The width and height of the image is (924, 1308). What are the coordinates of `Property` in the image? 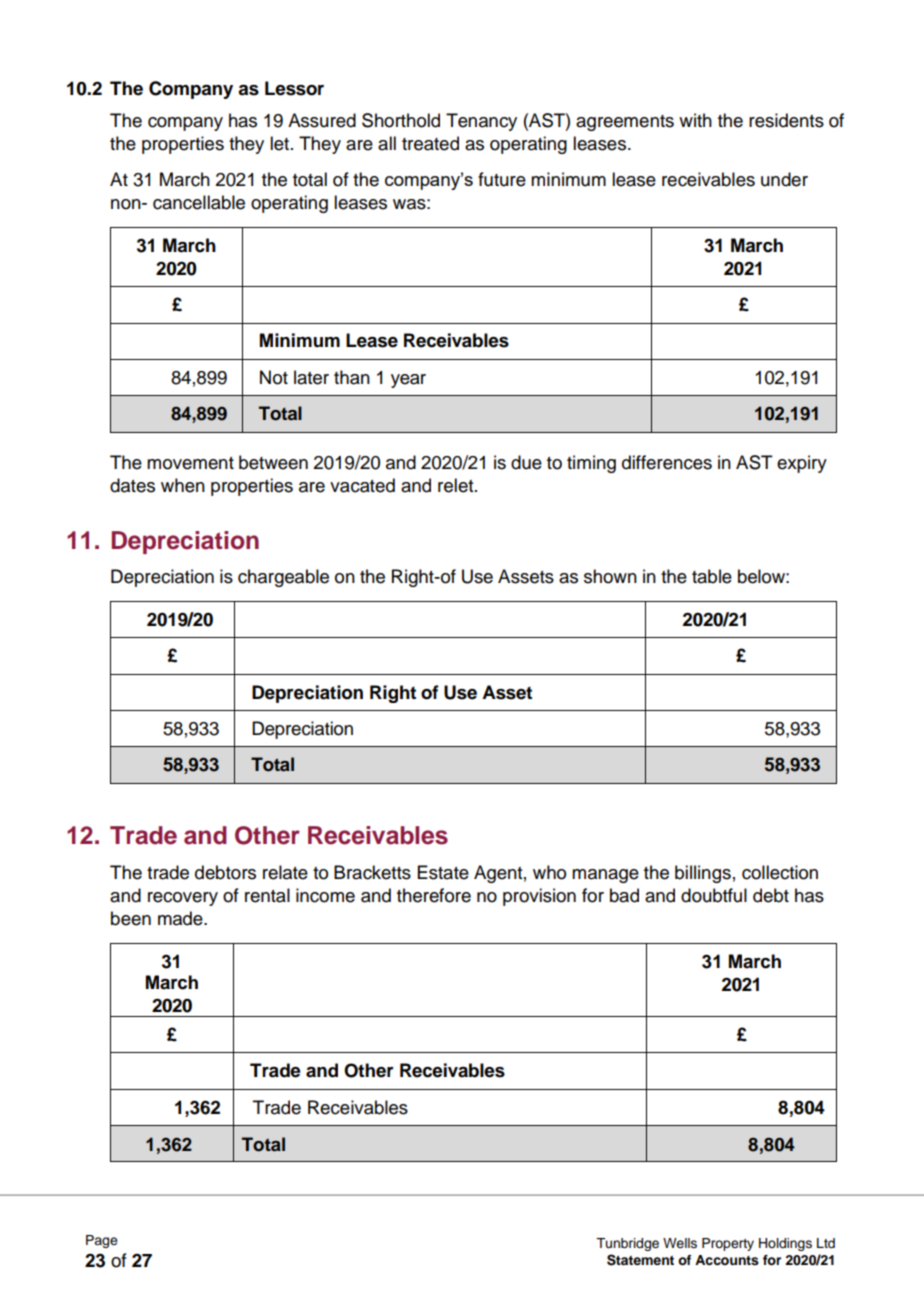 It's located at (728, 1244).
